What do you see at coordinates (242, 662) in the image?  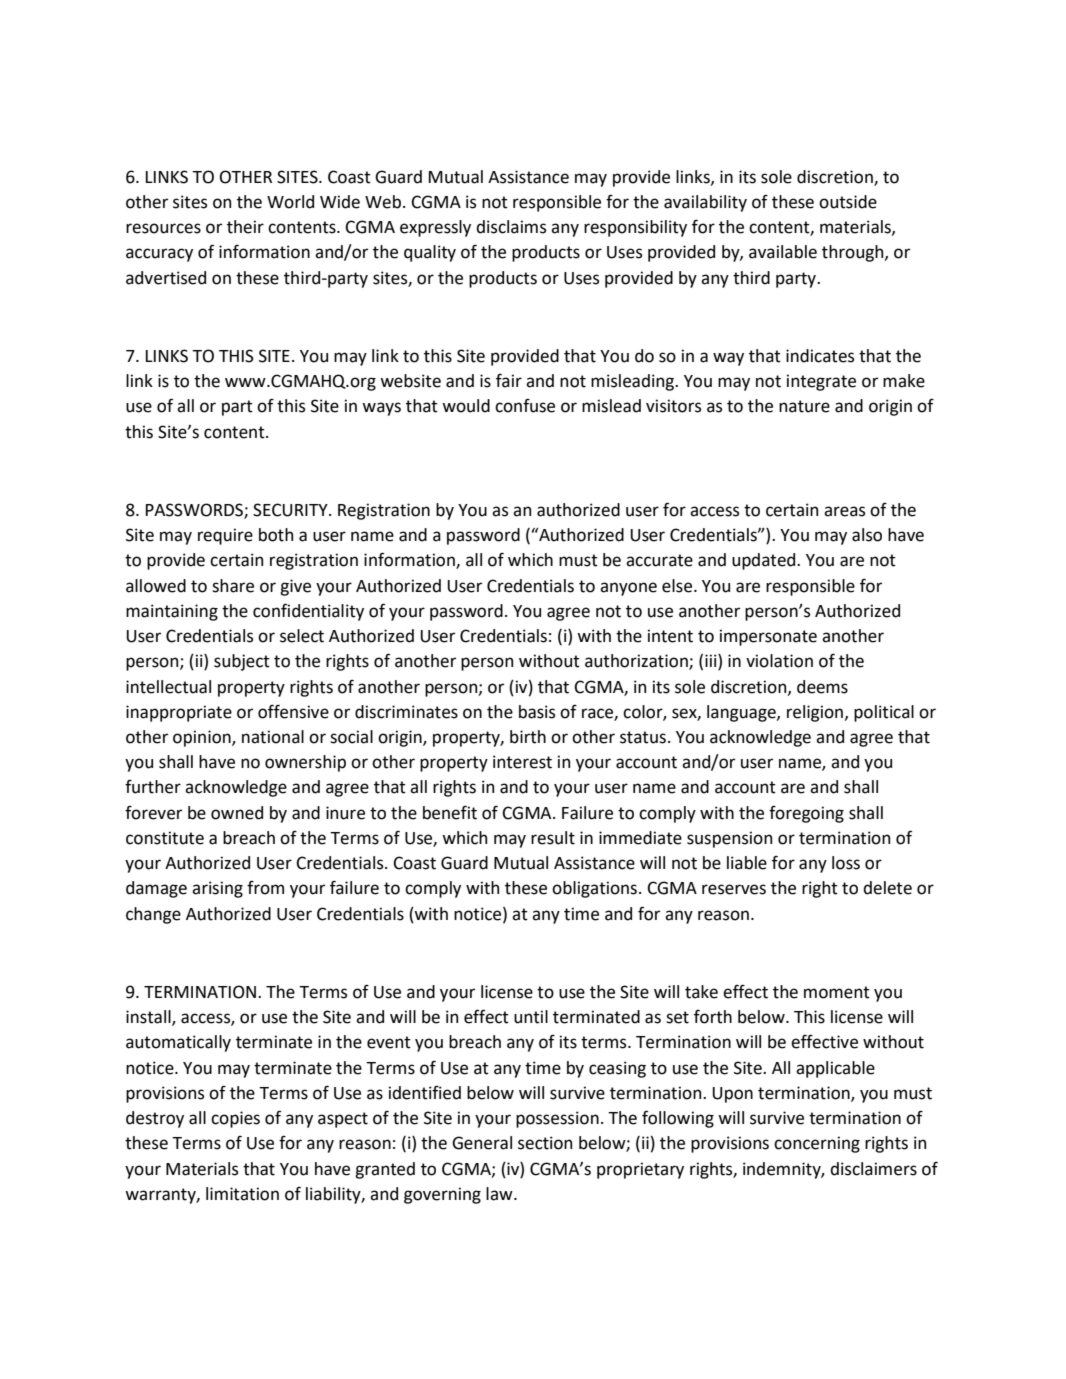 I see `subject` at bounding box center [242, 662].
